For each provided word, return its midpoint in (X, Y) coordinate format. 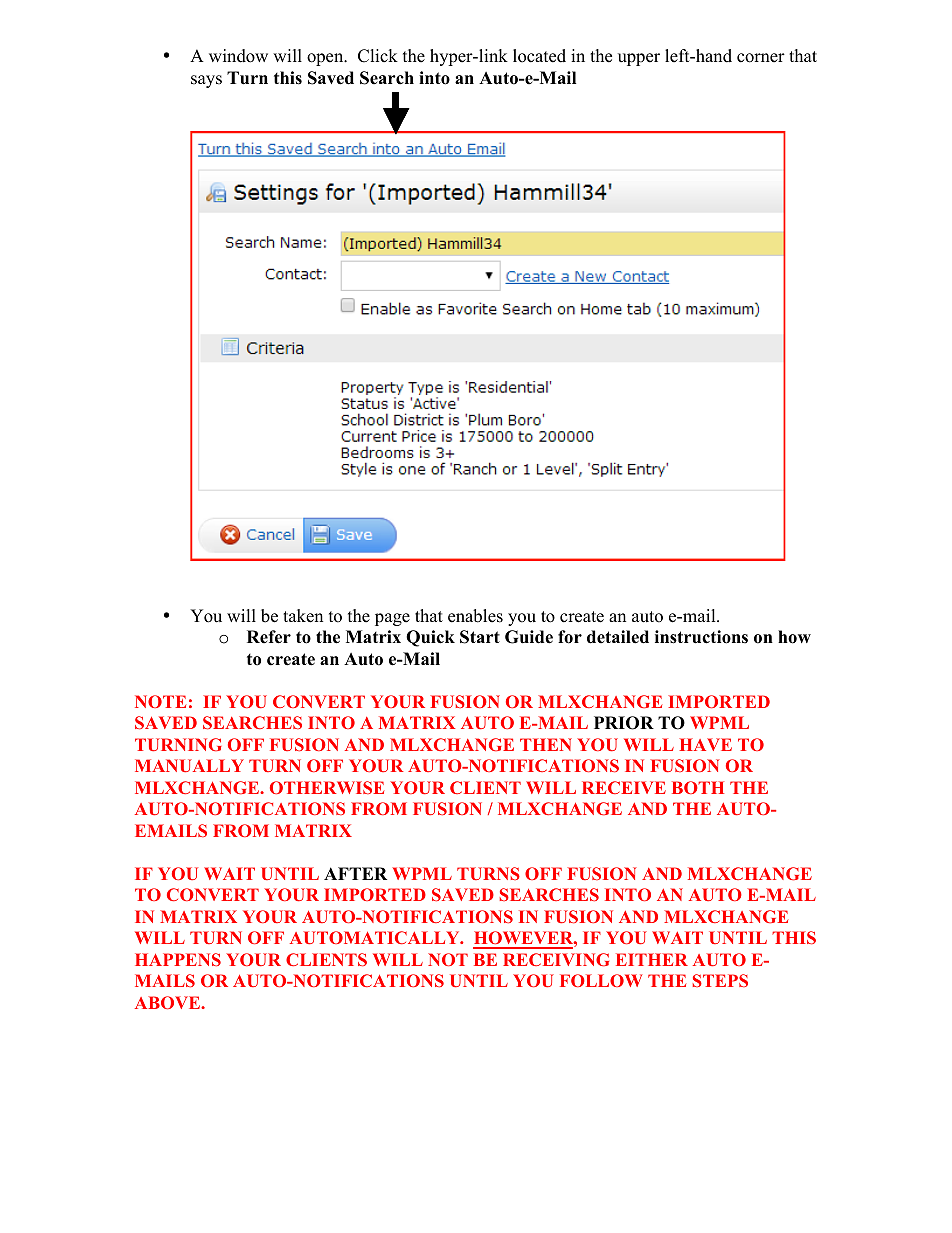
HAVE (705, 744)
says (206, 81)
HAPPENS (178, 959)
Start (480, 637)
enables (475, 616)
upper (639, 59)
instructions (701, 637)
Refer (269, 637)
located (539, 56)
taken (303, 616)
